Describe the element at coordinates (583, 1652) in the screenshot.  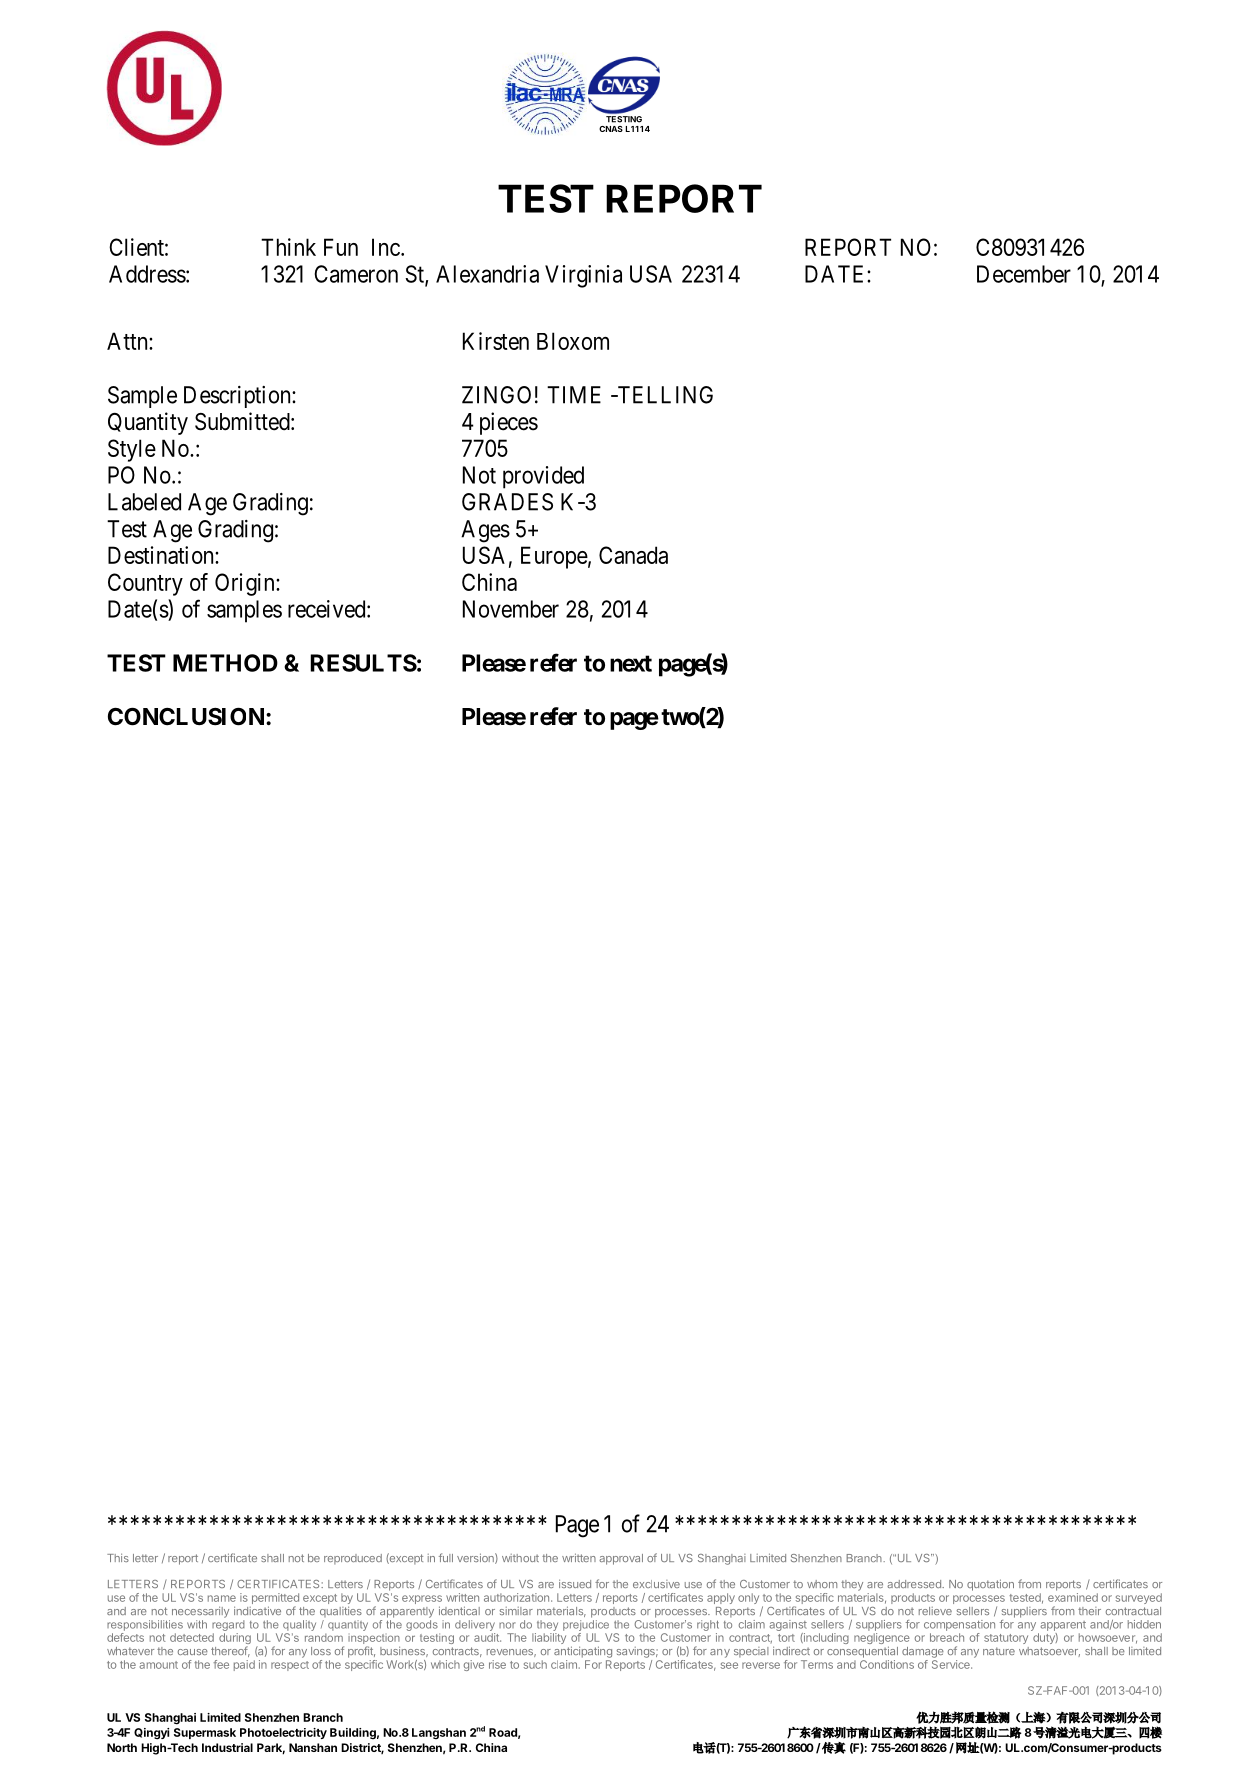
I see `anticipating` at that location.
